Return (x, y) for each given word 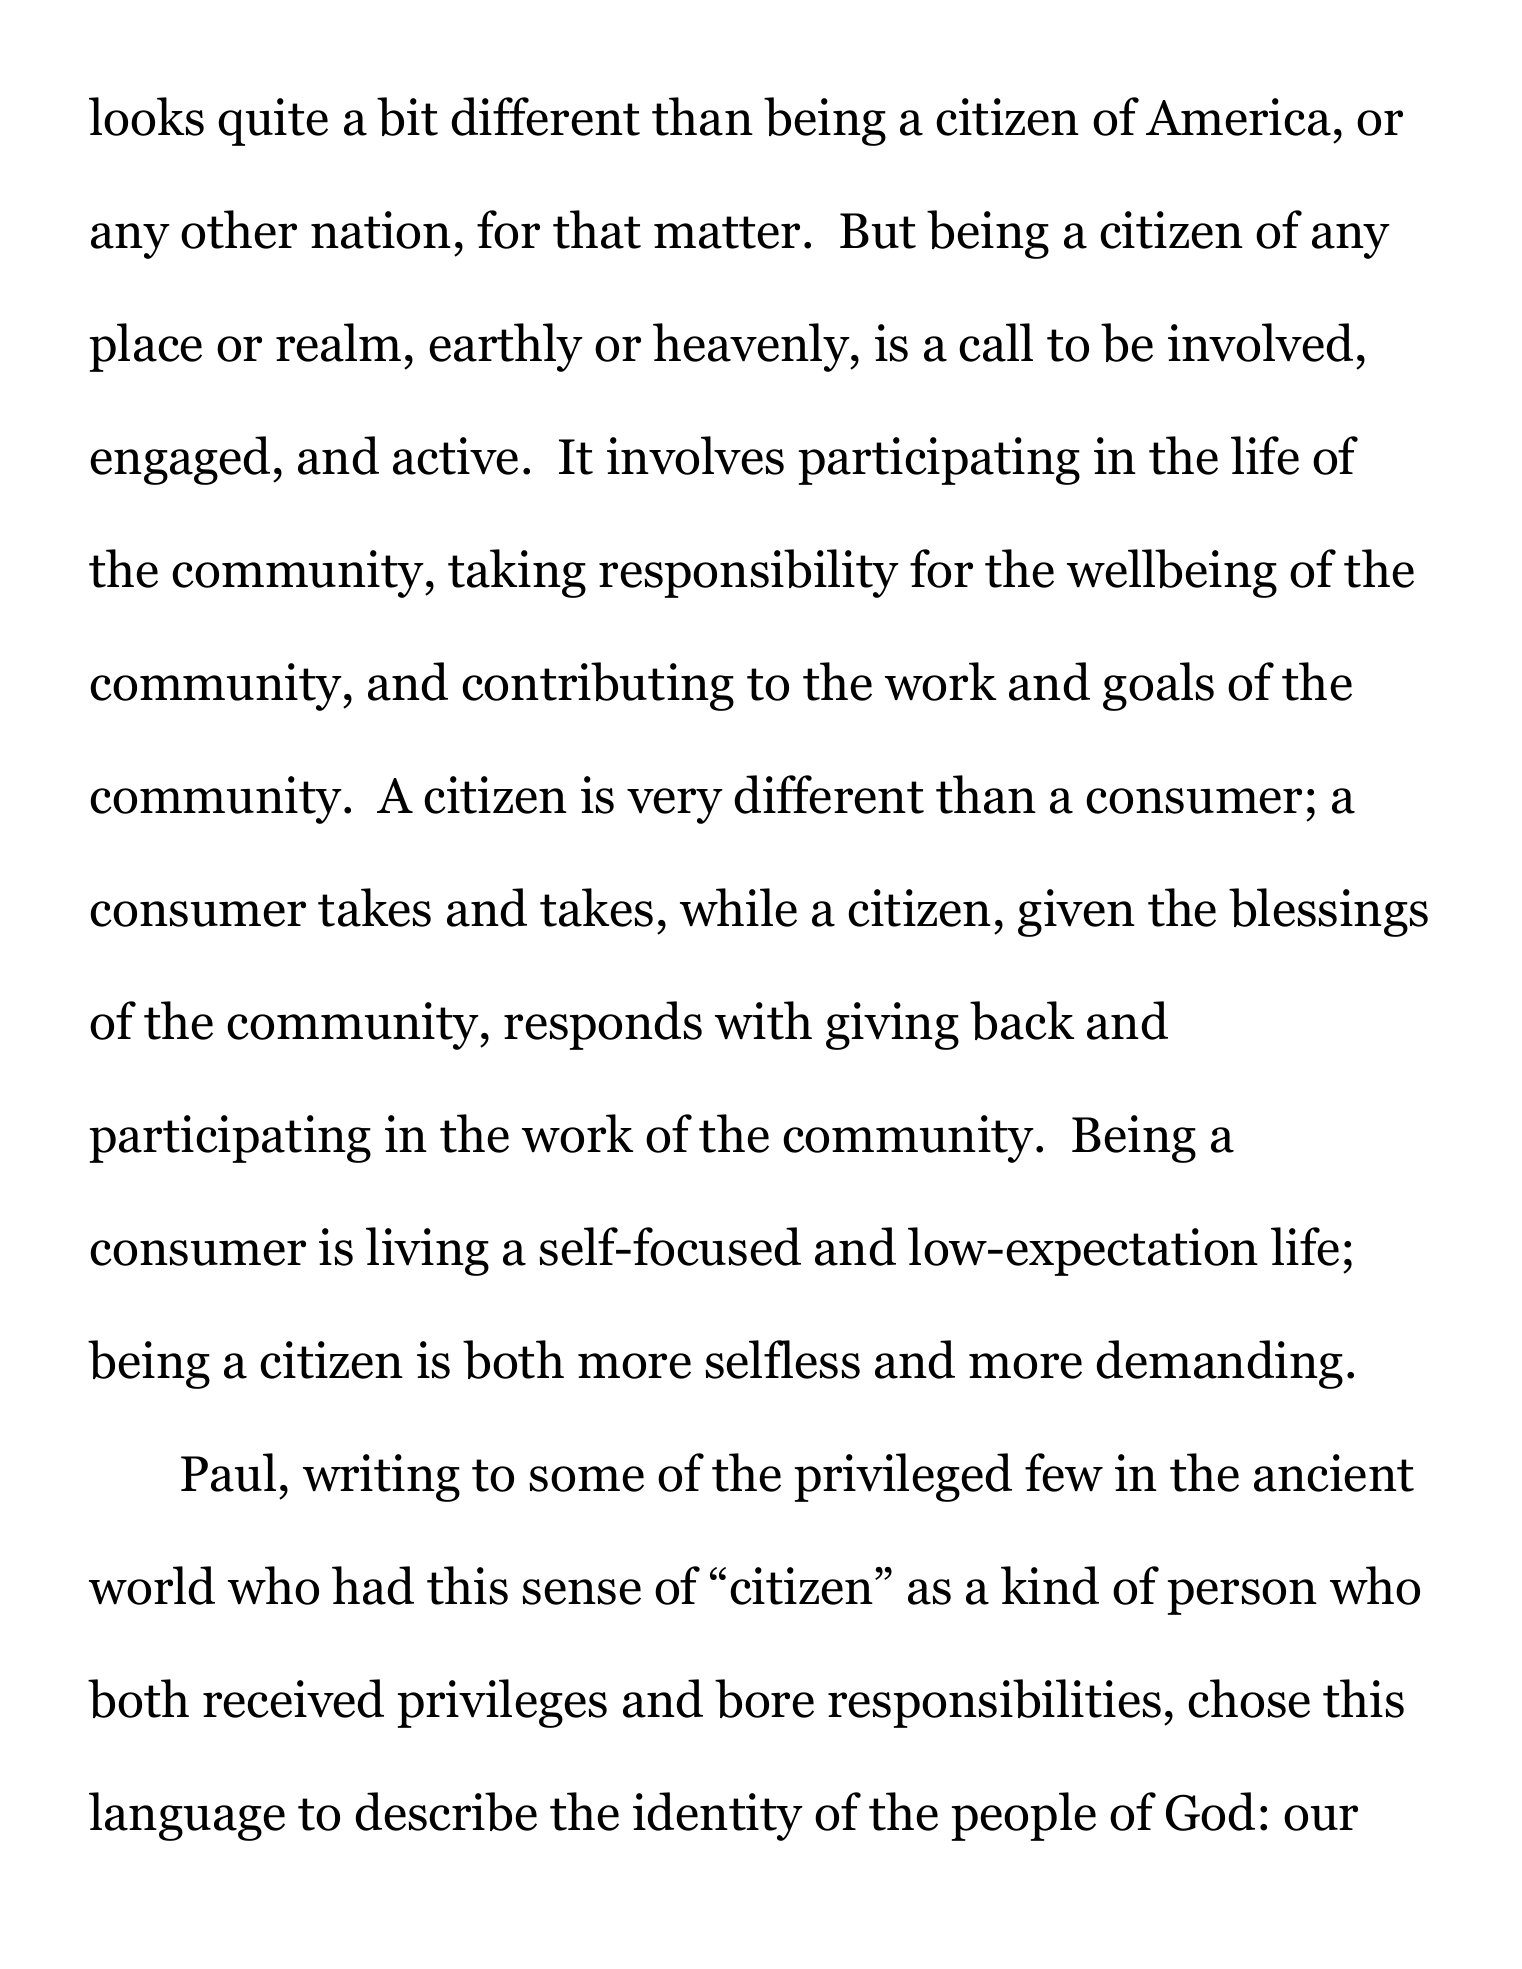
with (763, 1020)
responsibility (749, 573)
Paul (228, 1472)
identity (718, 1816)
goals (1158, 686)
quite (273, 122)
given (1076, 913)
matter (727, 232)
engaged (180, 460)
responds (603, 1025)
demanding (1219, 1364)
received (293, 1698)
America (1238, 117)
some (586, 1479)
